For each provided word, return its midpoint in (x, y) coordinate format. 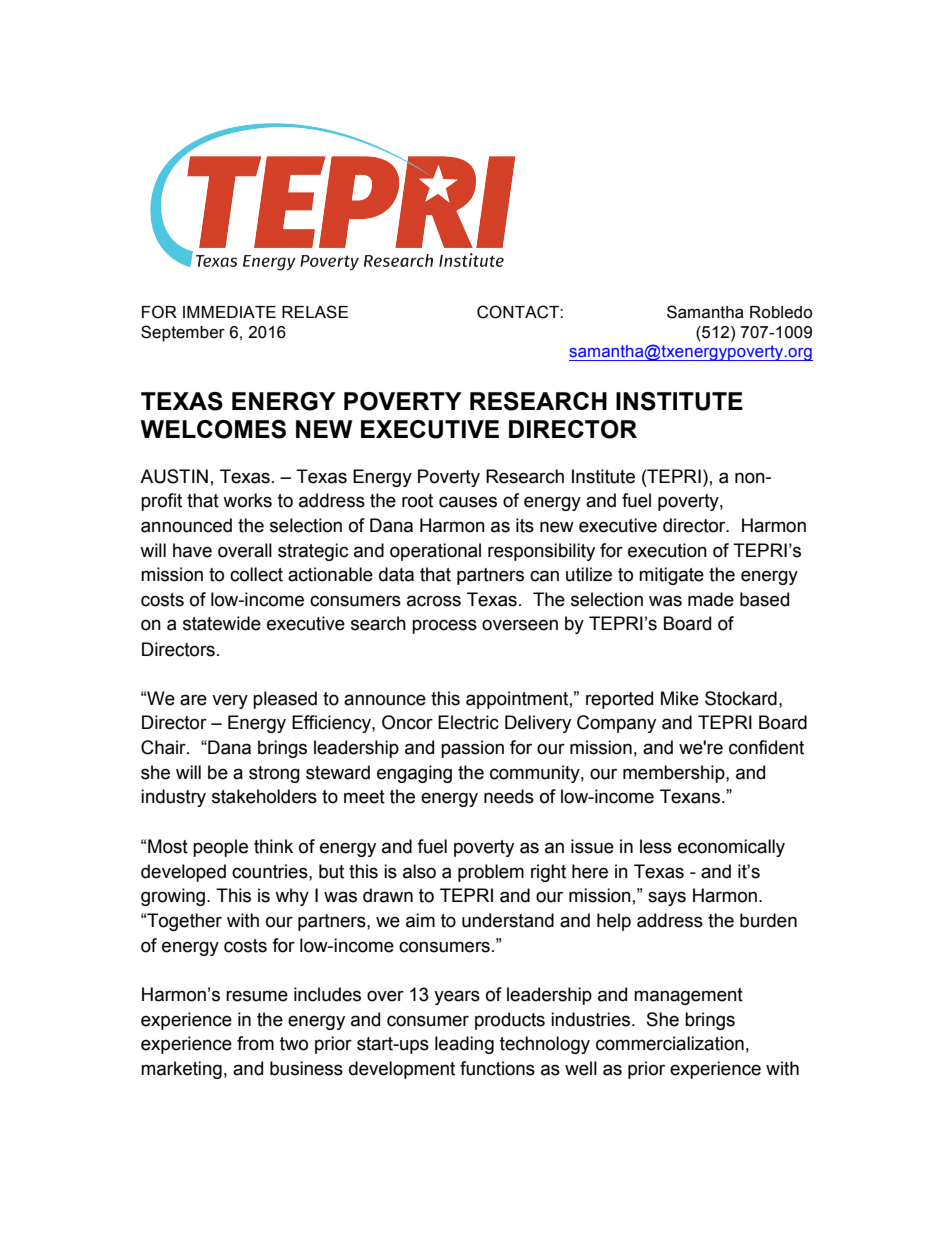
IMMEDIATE (229, 312)
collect (256, 574)
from (255, 1043)
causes (468, 502)
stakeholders (264, 796)
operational (435, 552)
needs (509, 796)
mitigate (671, 576)
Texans (691, 796)
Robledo (781, 312)
